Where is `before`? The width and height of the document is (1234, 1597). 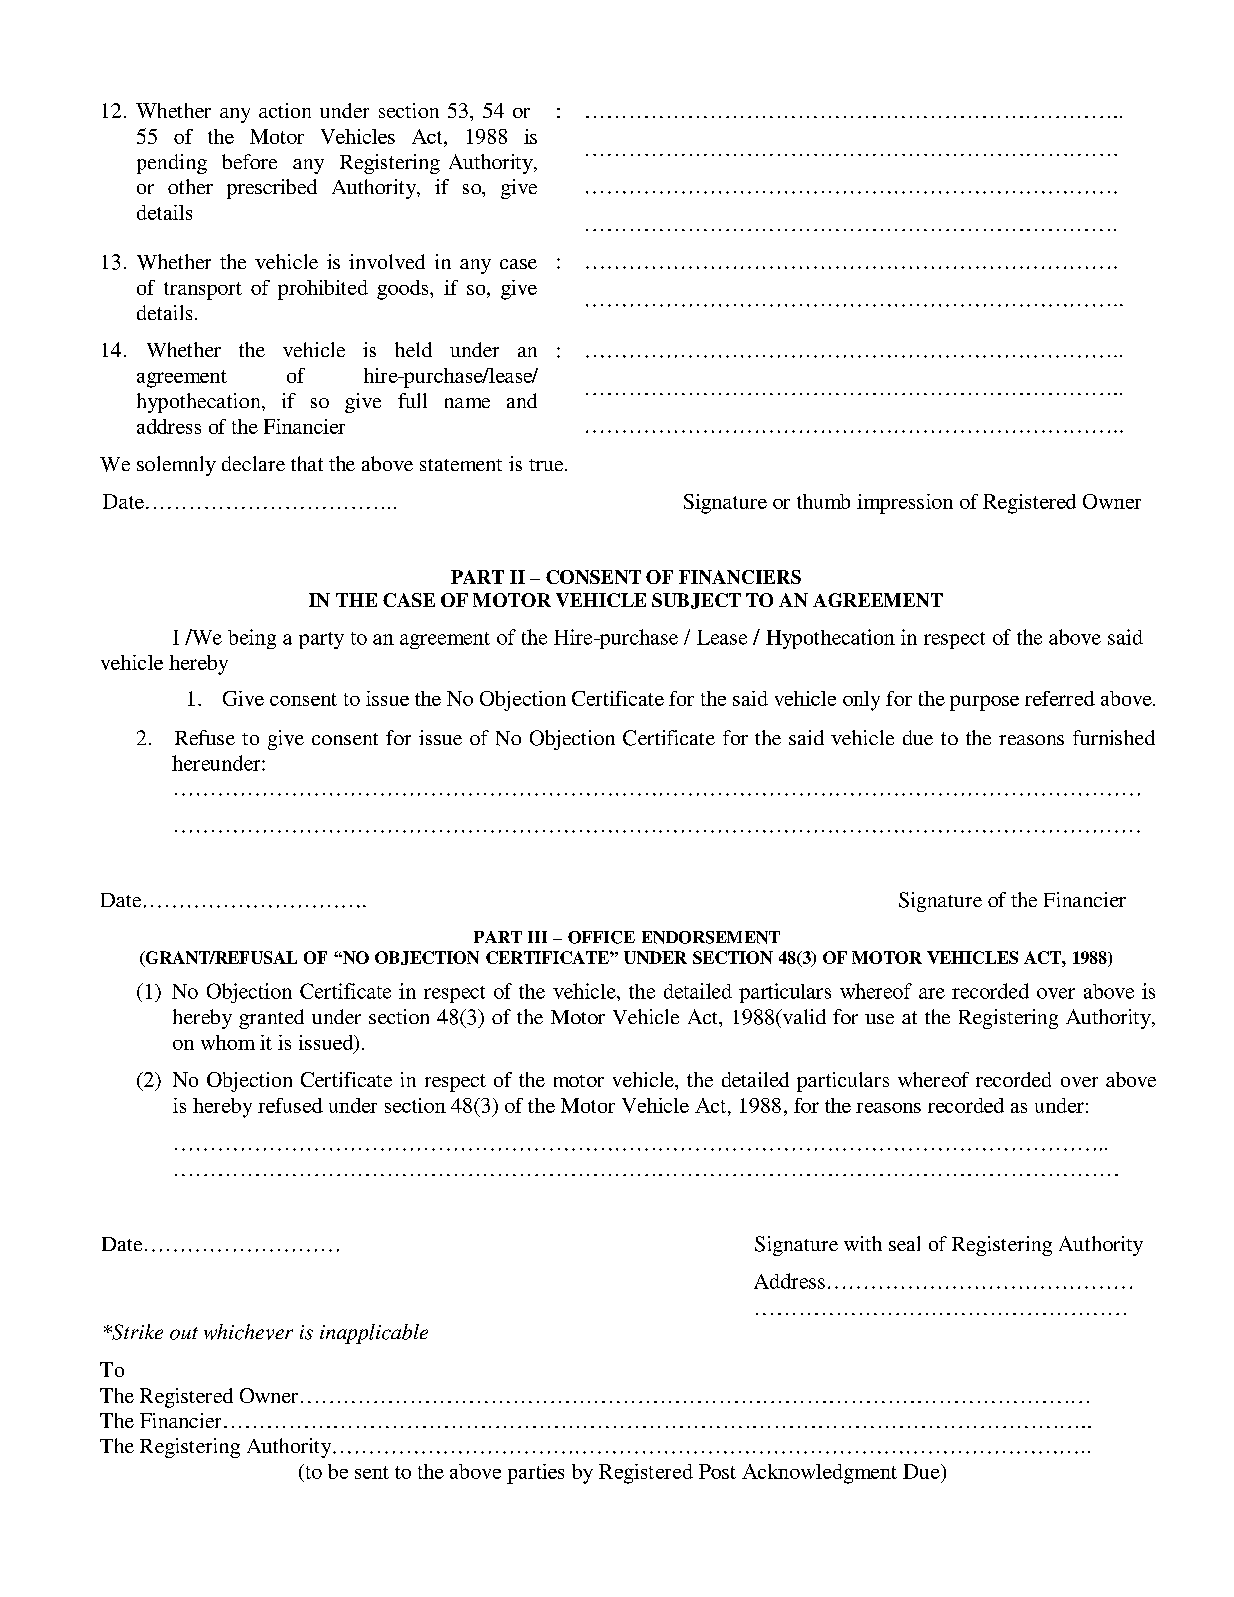
before is located at coordinates (249, 161).
